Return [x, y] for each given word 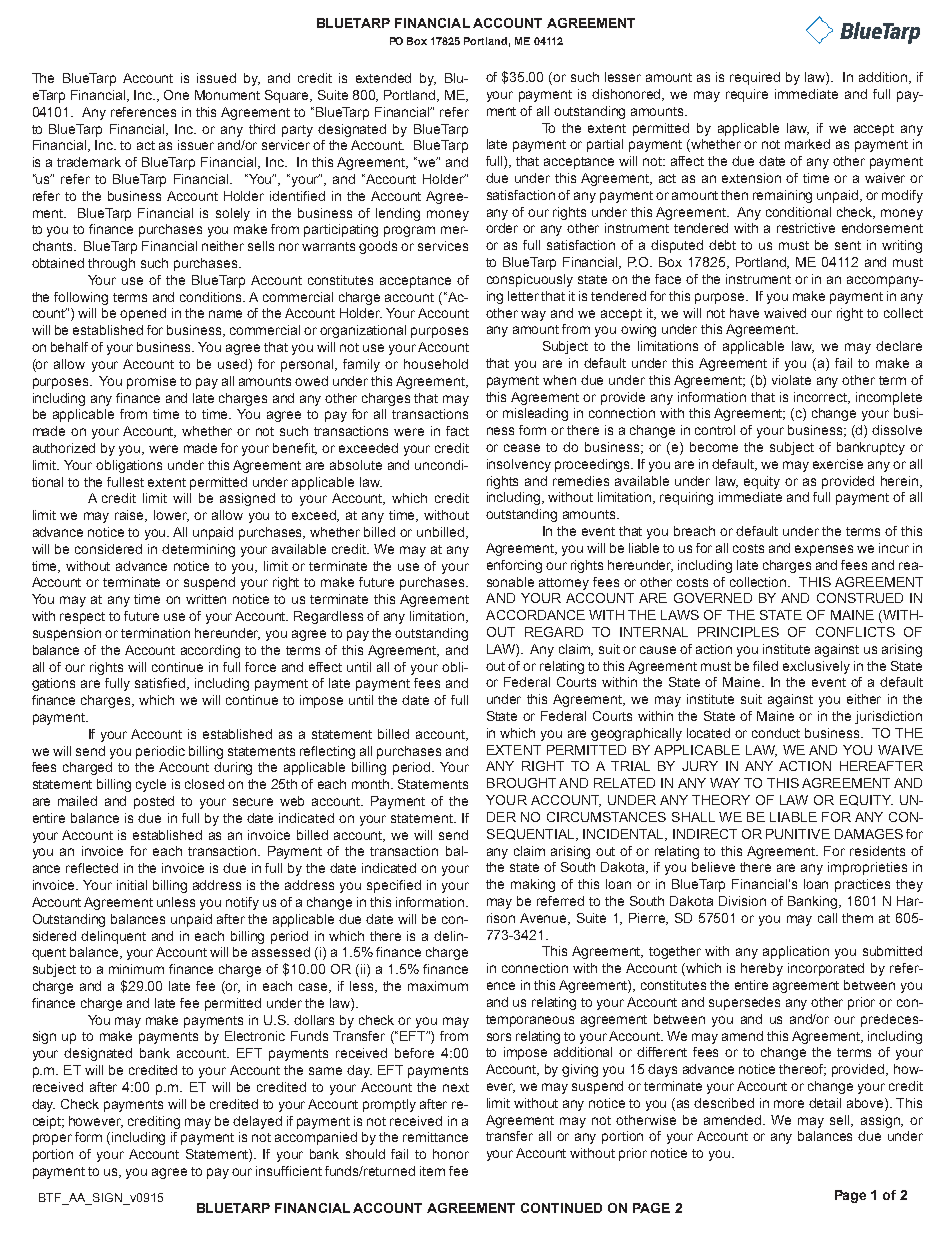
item [432, 1171]
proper [52, 1139]
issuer [196, 145]
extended [383, 78]
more [789, 1104]
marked [807, 144]
